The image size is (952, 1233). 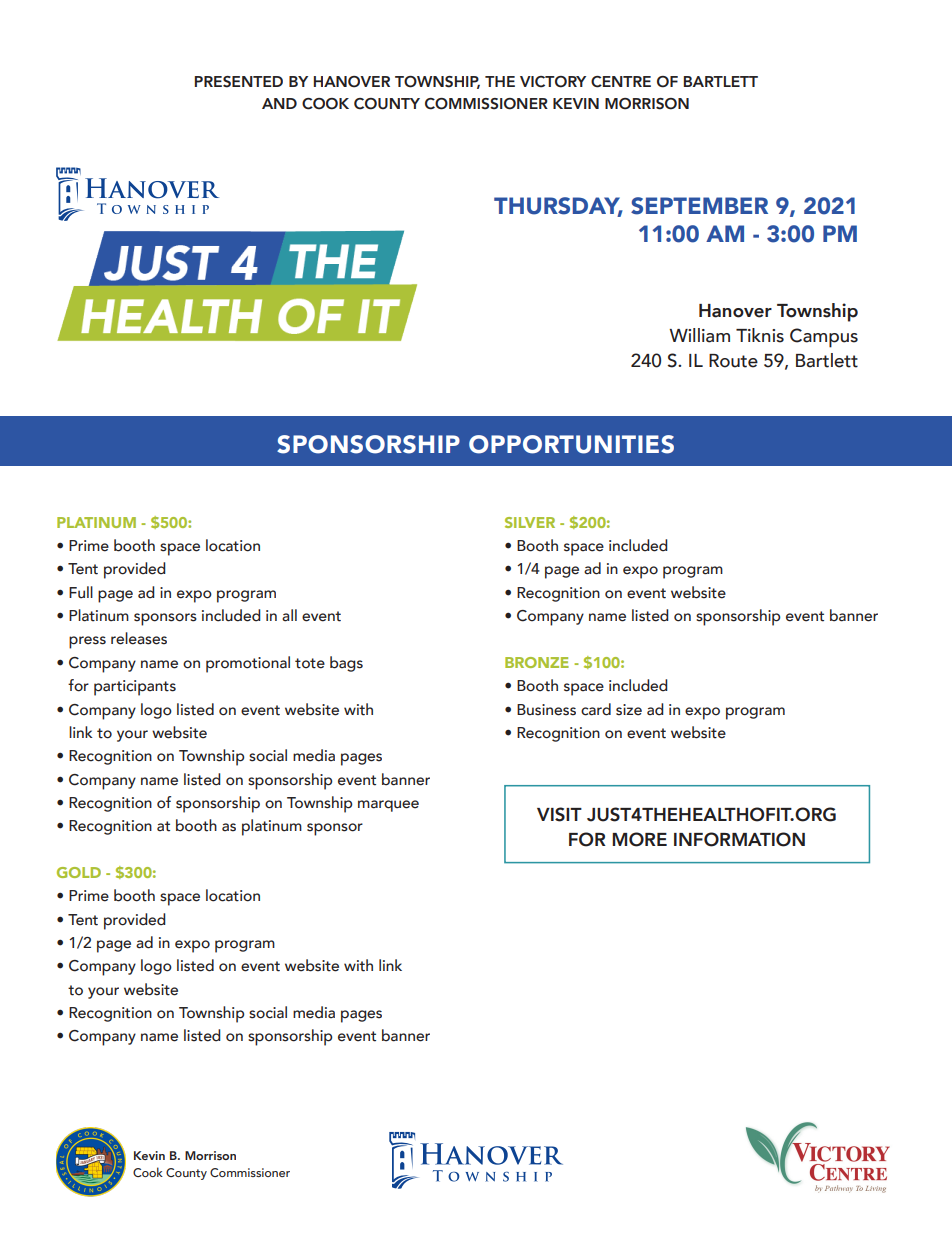 I want to click on CENTRE, so click(x=621, y=82).
